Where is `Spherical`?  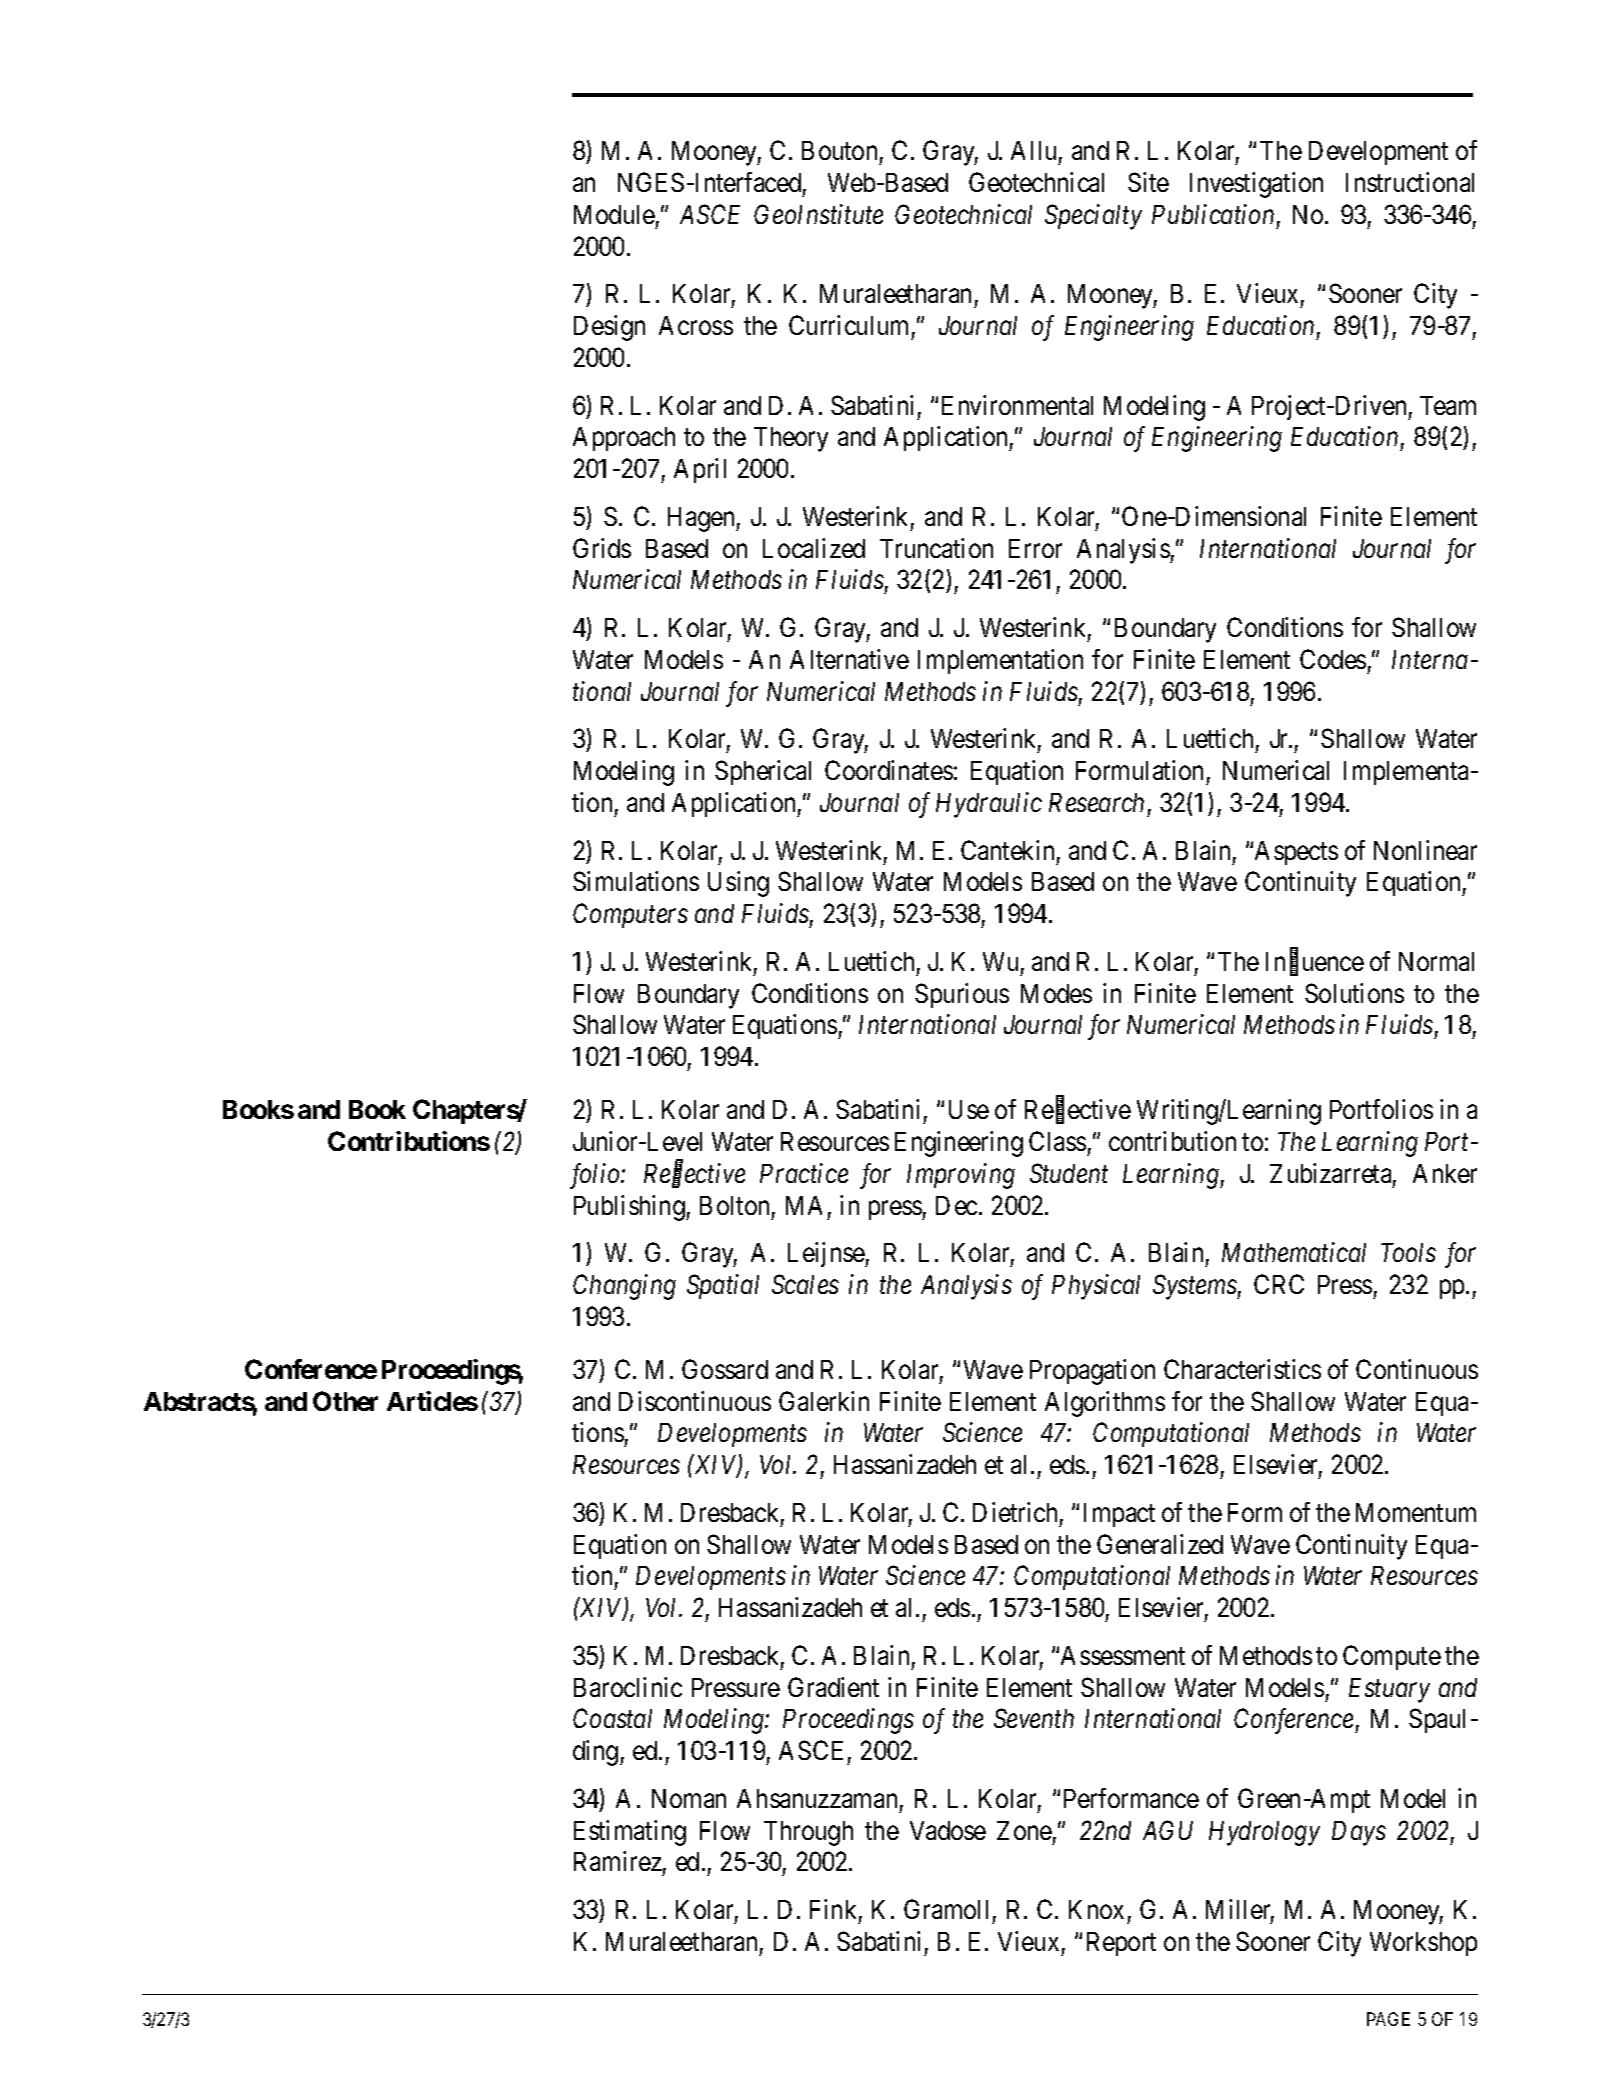
Spherical is located at coordinates (763, 772).
